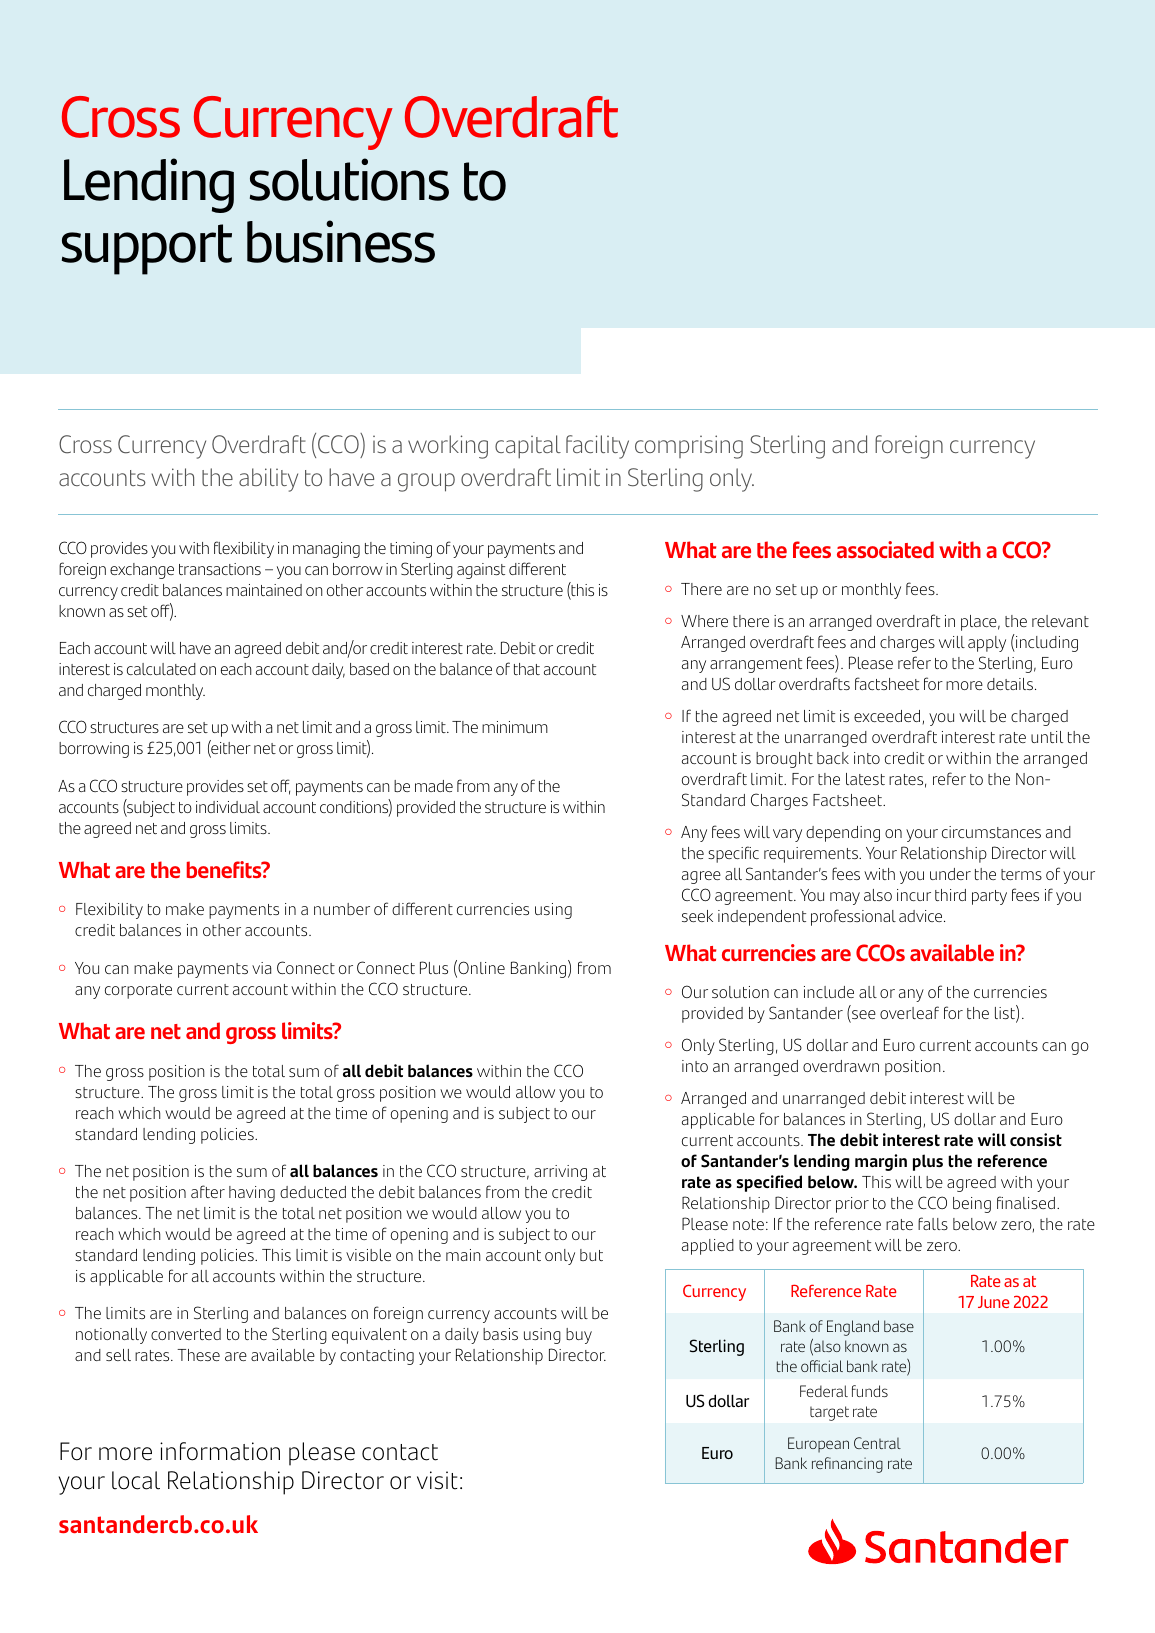 This page has width=1155, height=1633. Describe the element at coordinates (885, 549) in the page. I see `associated` at that location.
